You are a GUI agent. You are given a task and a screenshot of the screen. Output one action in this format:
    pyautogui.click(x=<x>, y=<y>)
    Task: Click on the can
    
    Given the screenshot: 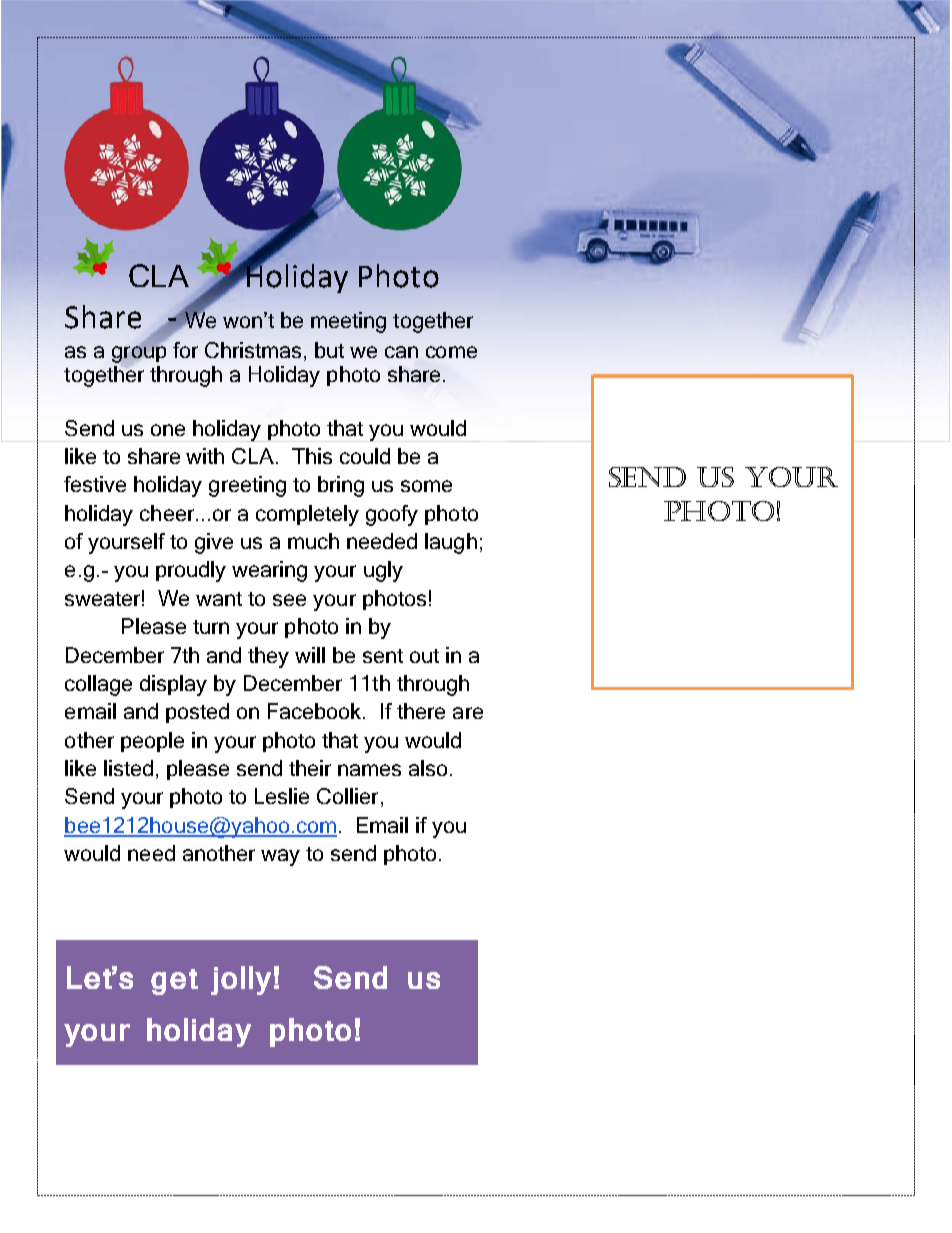 What is the action you would take?
    pyautogui.click(x=401, y=352)
